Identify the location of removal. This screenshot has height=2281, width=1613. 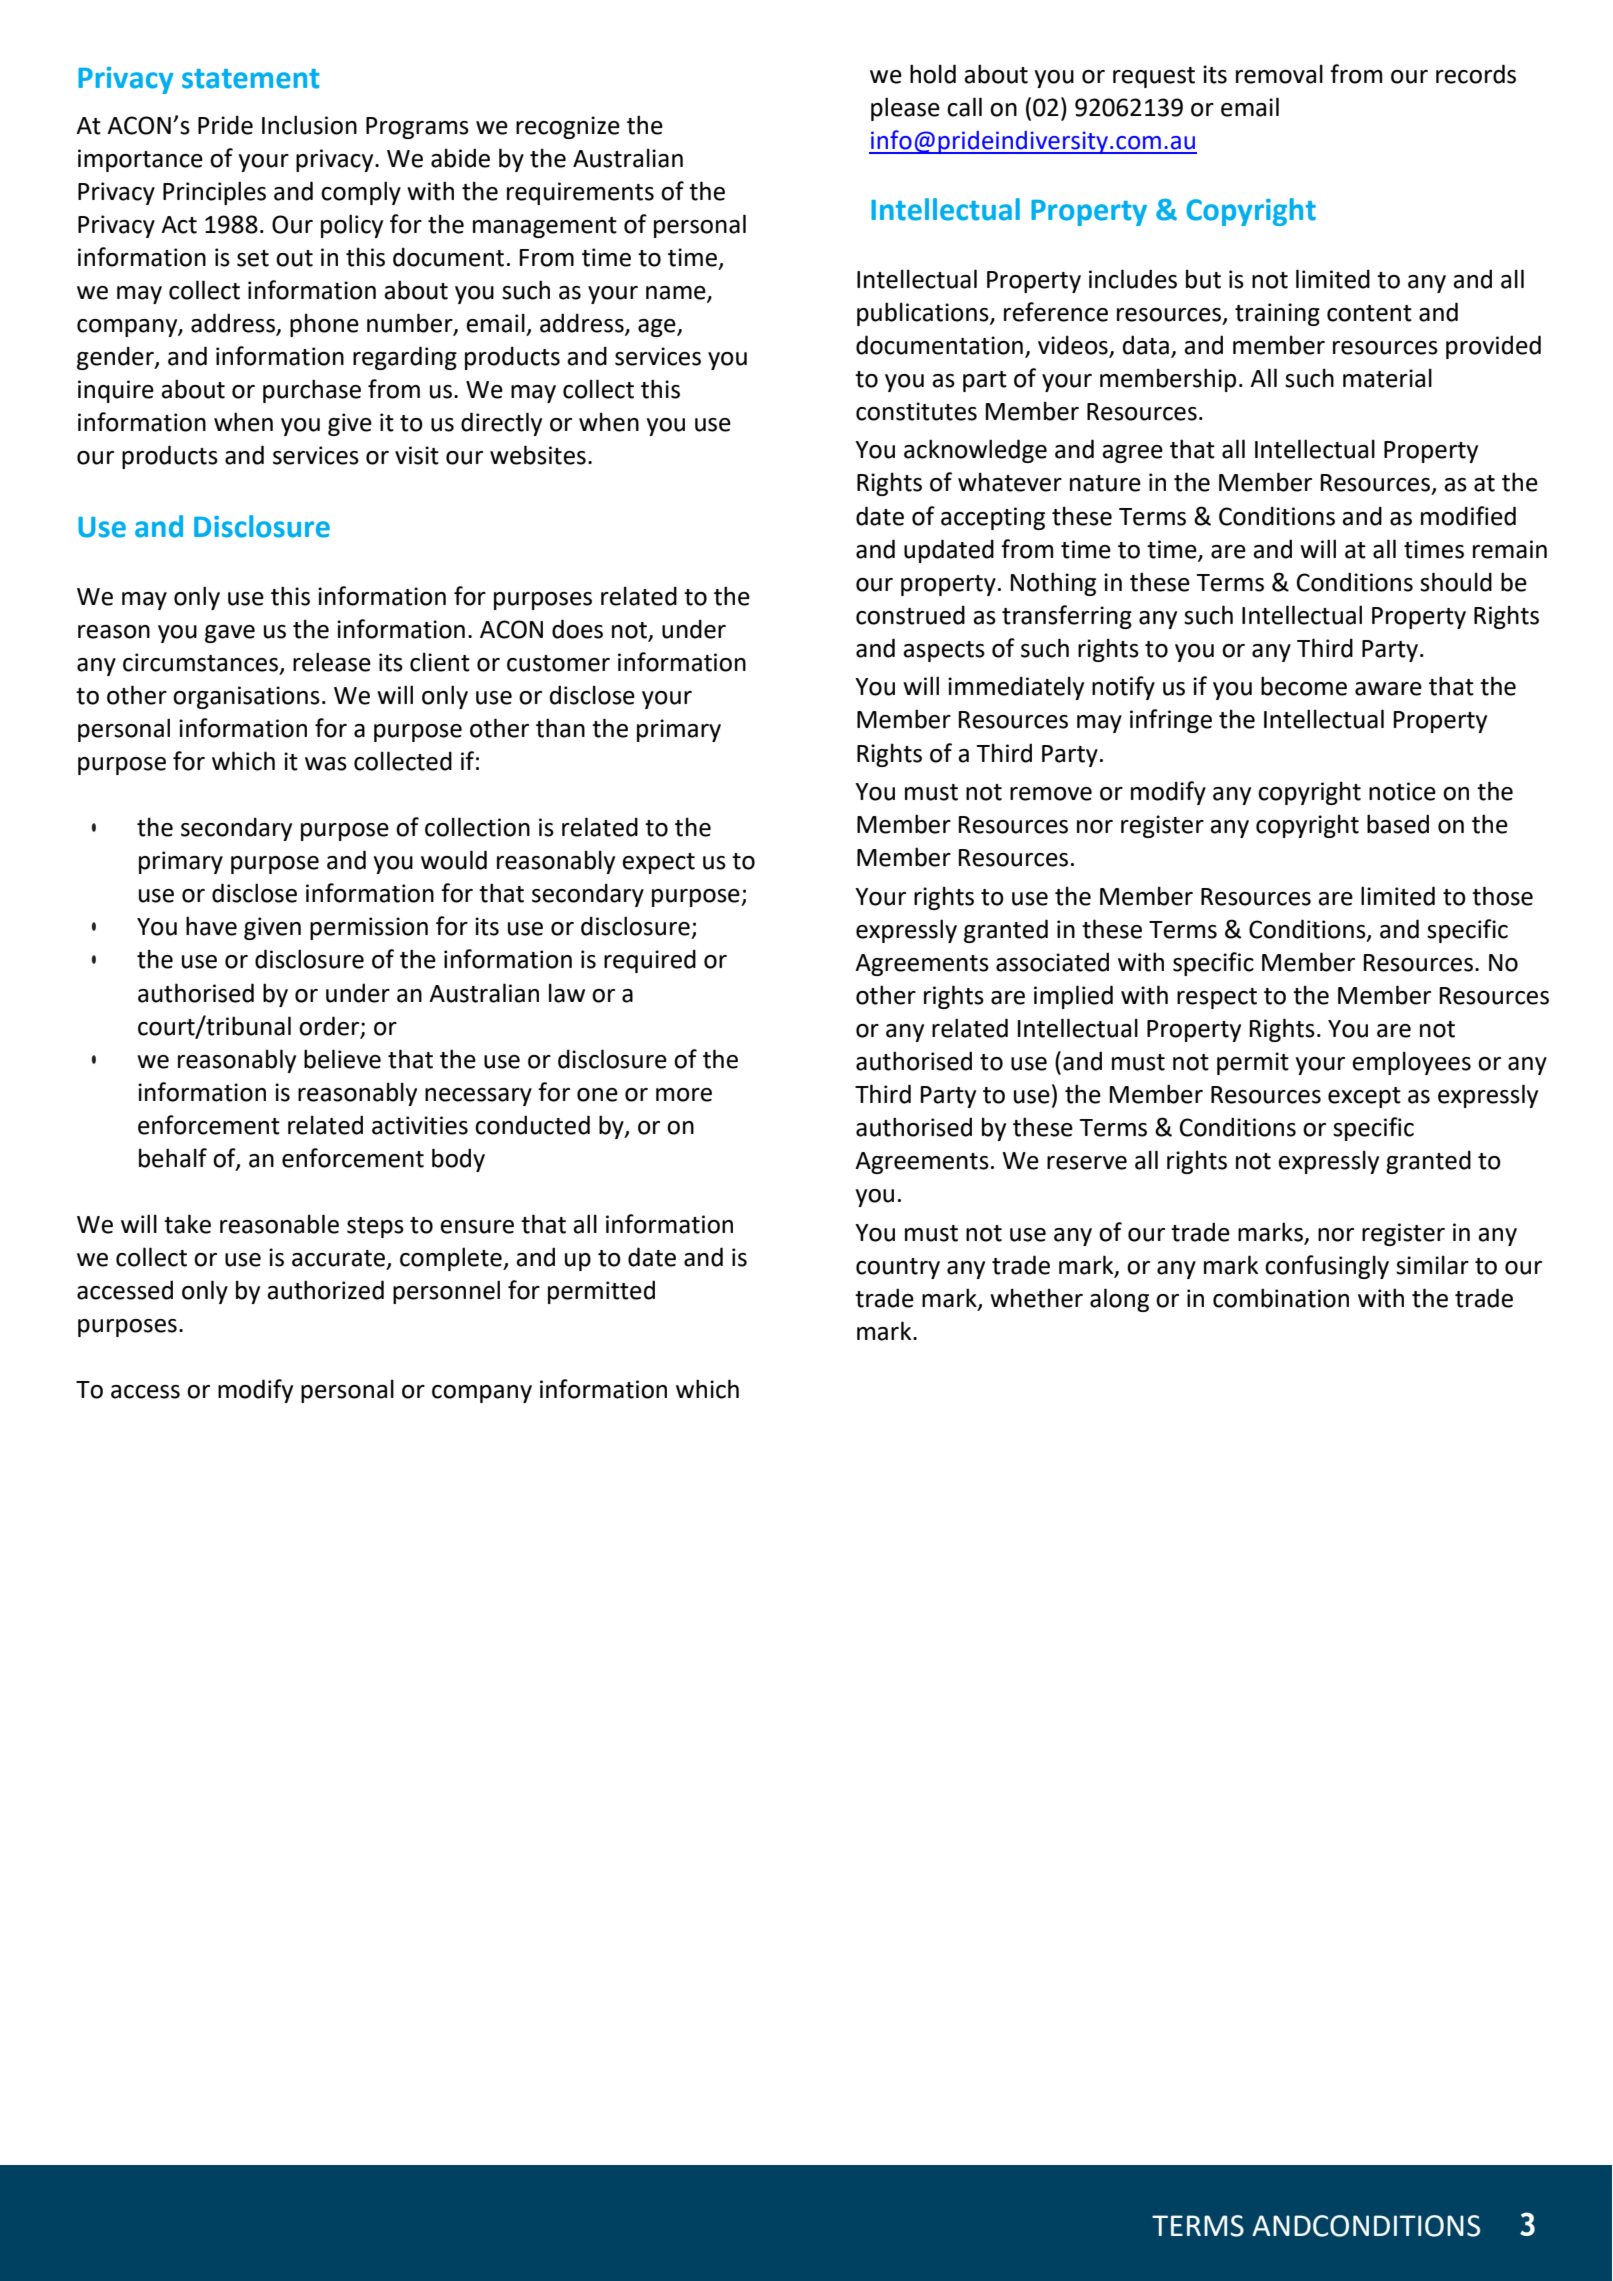
(1279, 74).
